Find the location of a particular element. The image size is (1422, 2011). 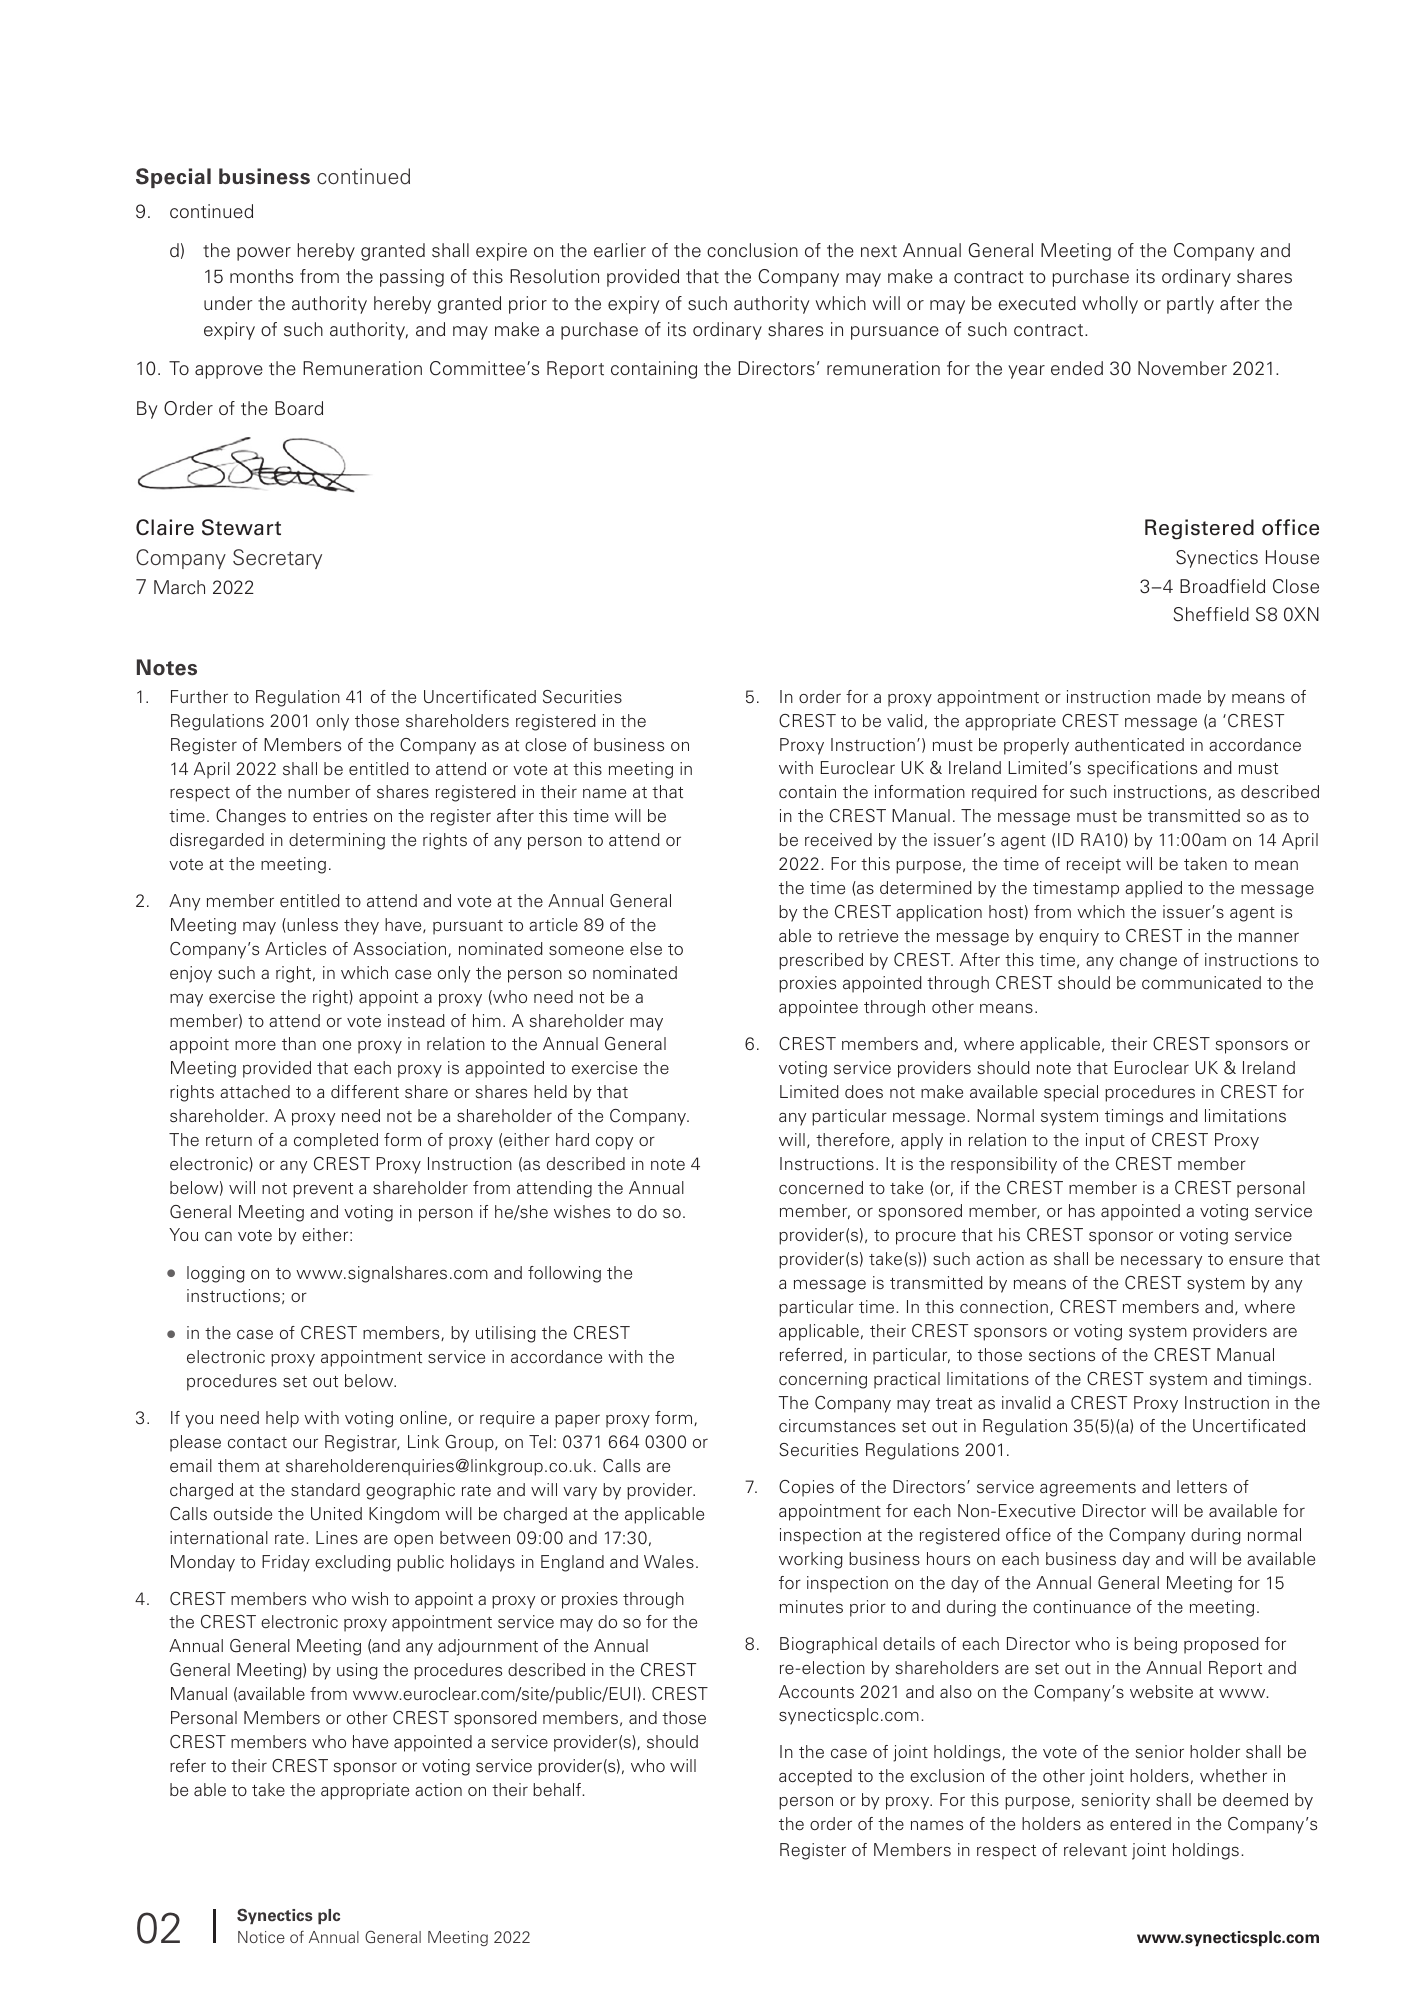

sections is located at coordinates (1062, 1355).
